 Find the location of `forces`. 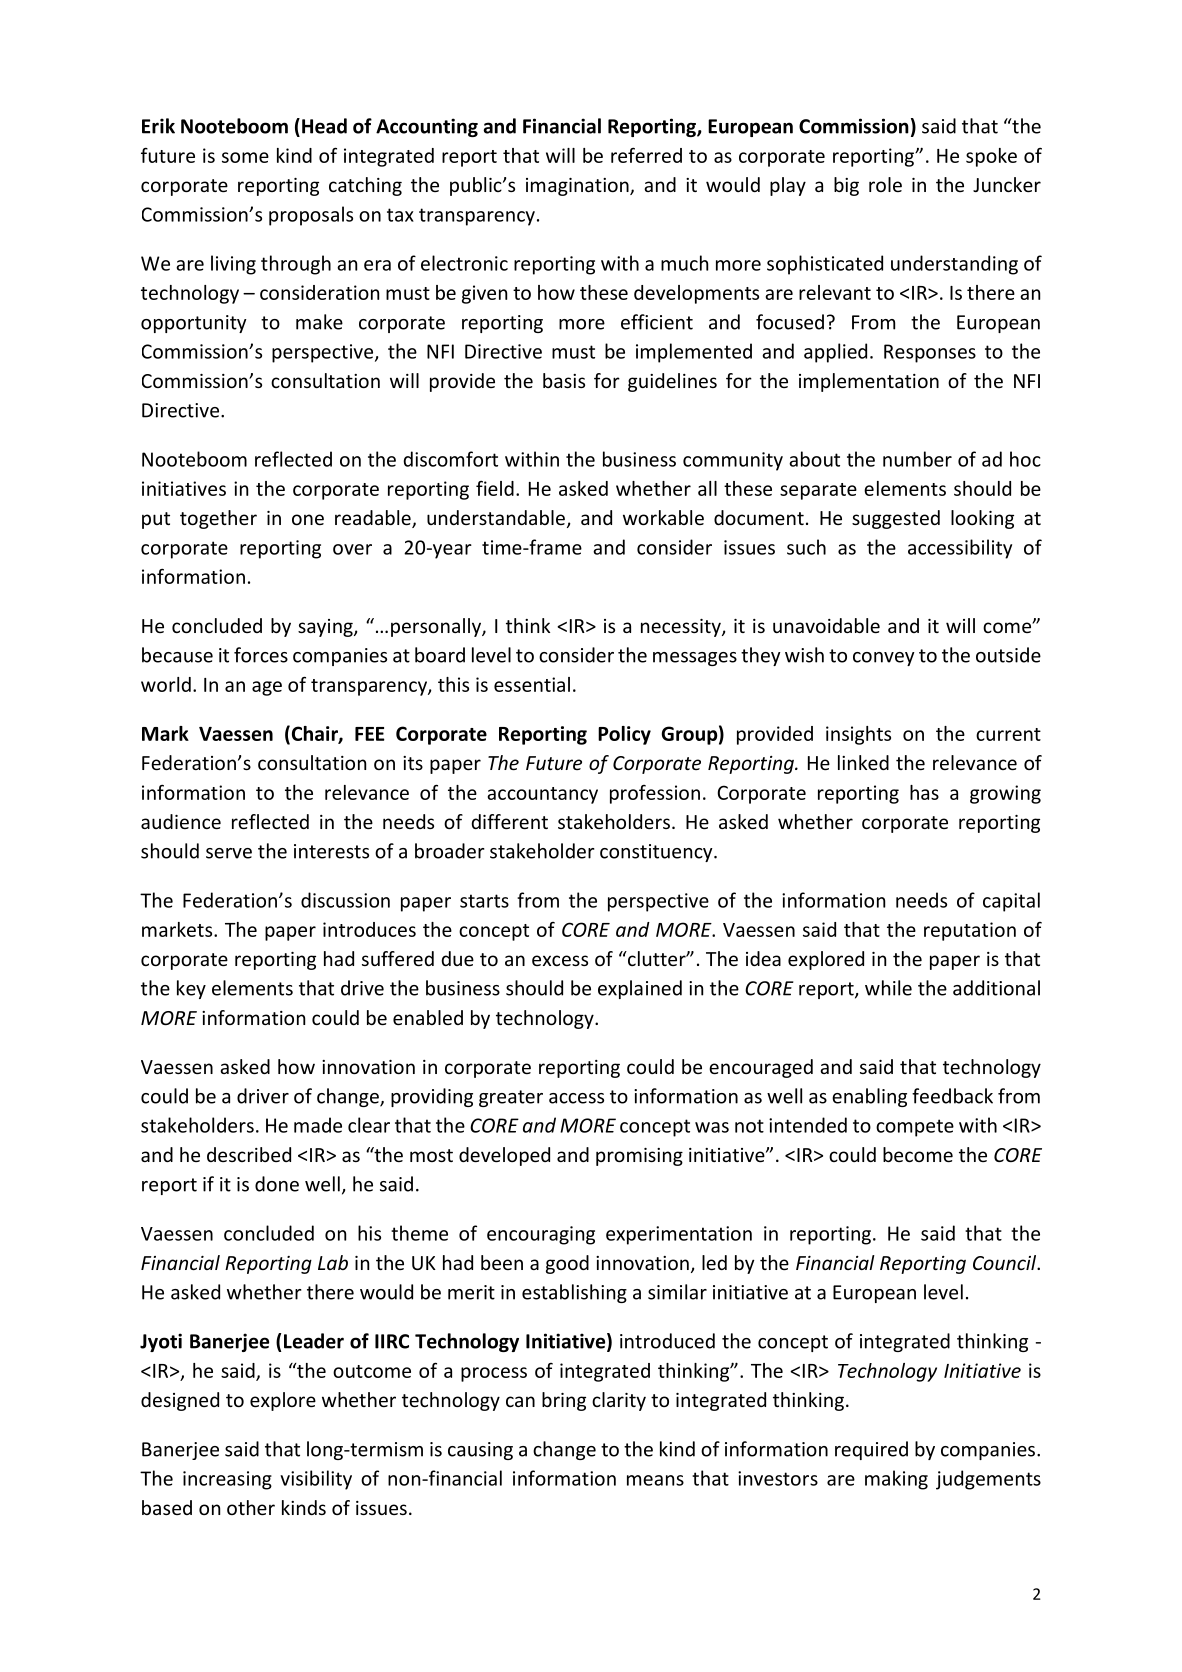

forces is located at coordinates (261, 655).
